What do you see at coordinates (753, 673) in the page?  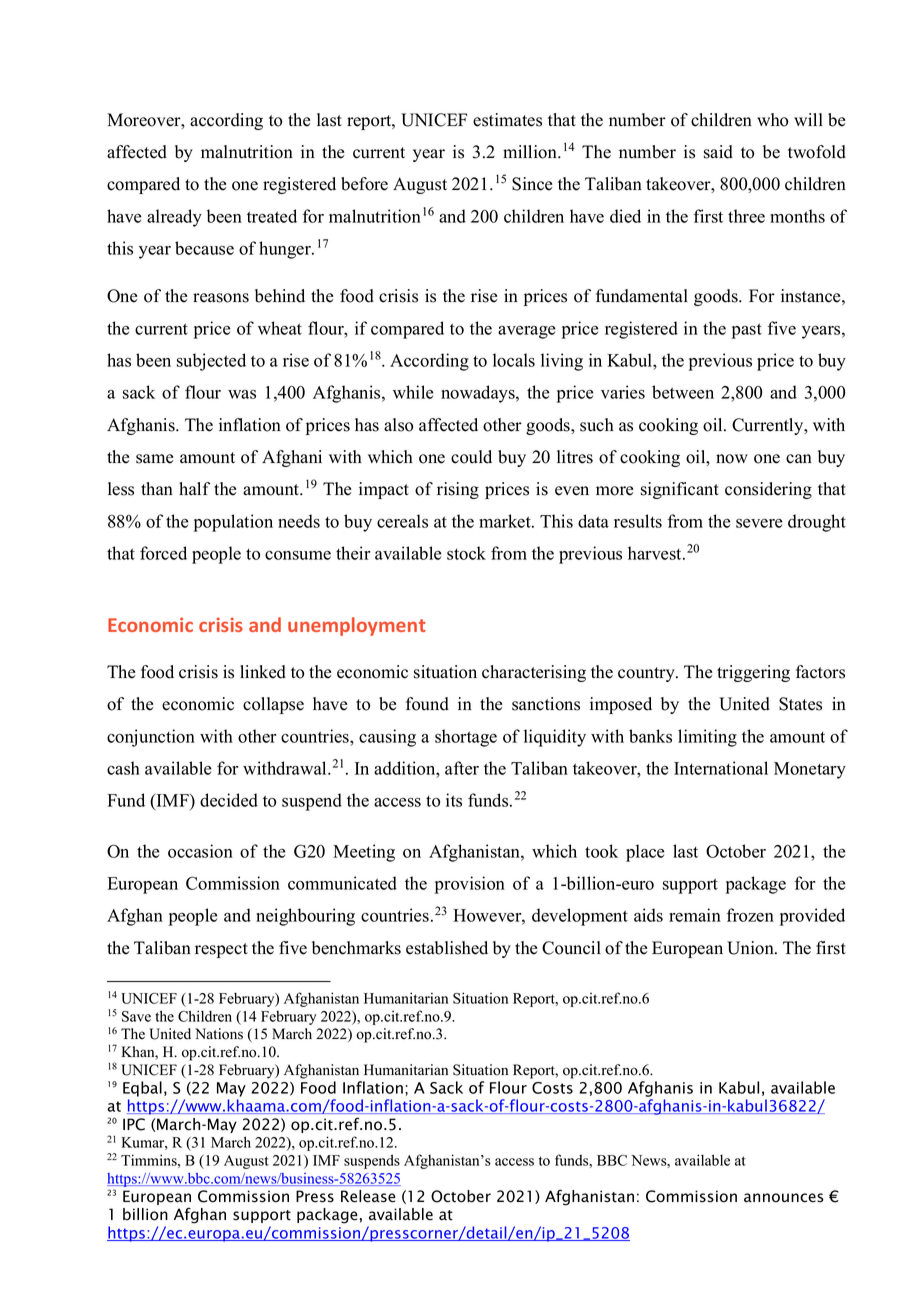 I see `triggering` at bounding box center [753, 673].
